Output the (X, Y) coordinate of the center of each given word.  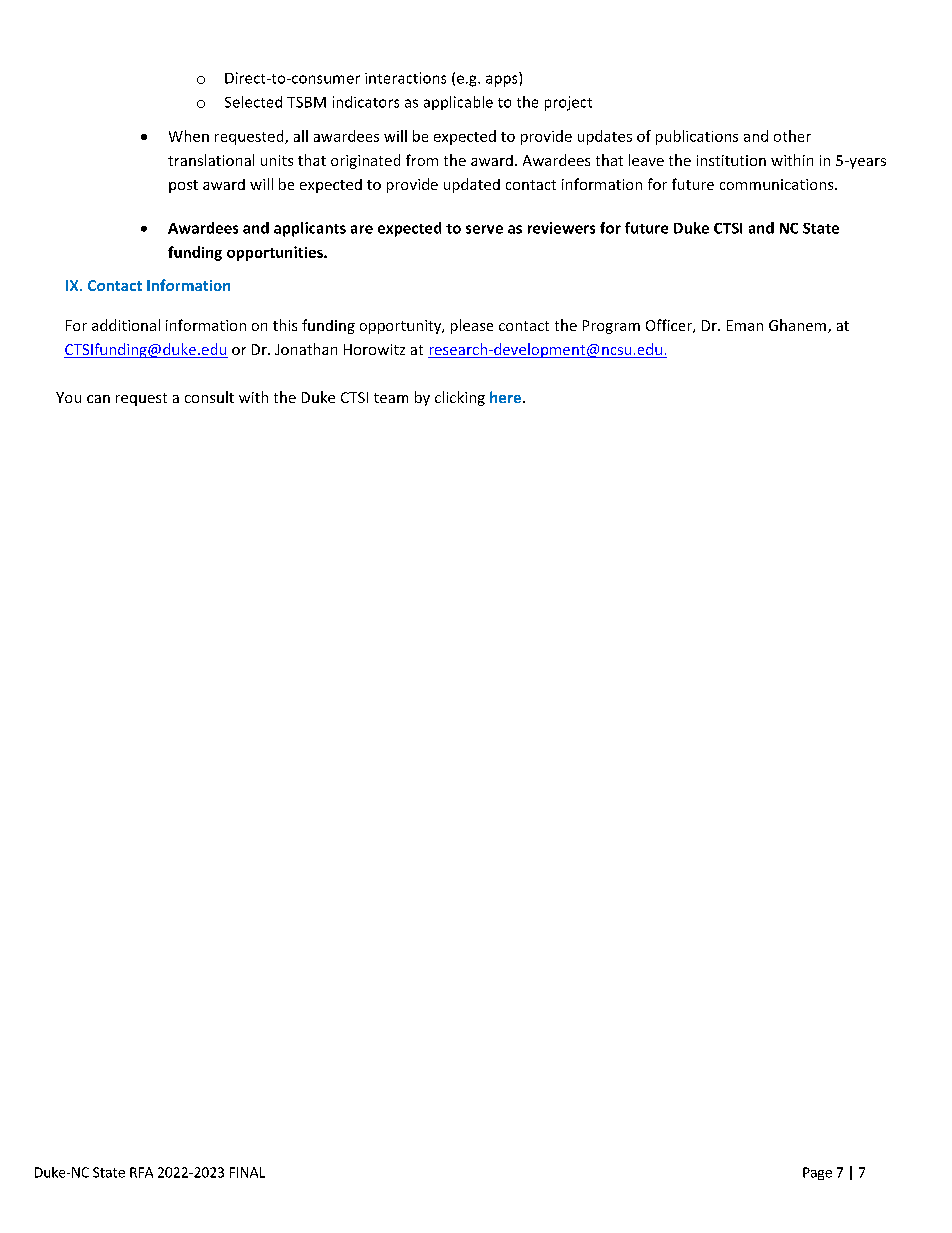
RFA (141, 1172)
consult (209, 397)
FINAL (247, 1172)
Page (817, 1173)
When (189, 136)
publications (697, 137)
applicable (458, 103)
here (505, 397)
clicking (460, 398)
